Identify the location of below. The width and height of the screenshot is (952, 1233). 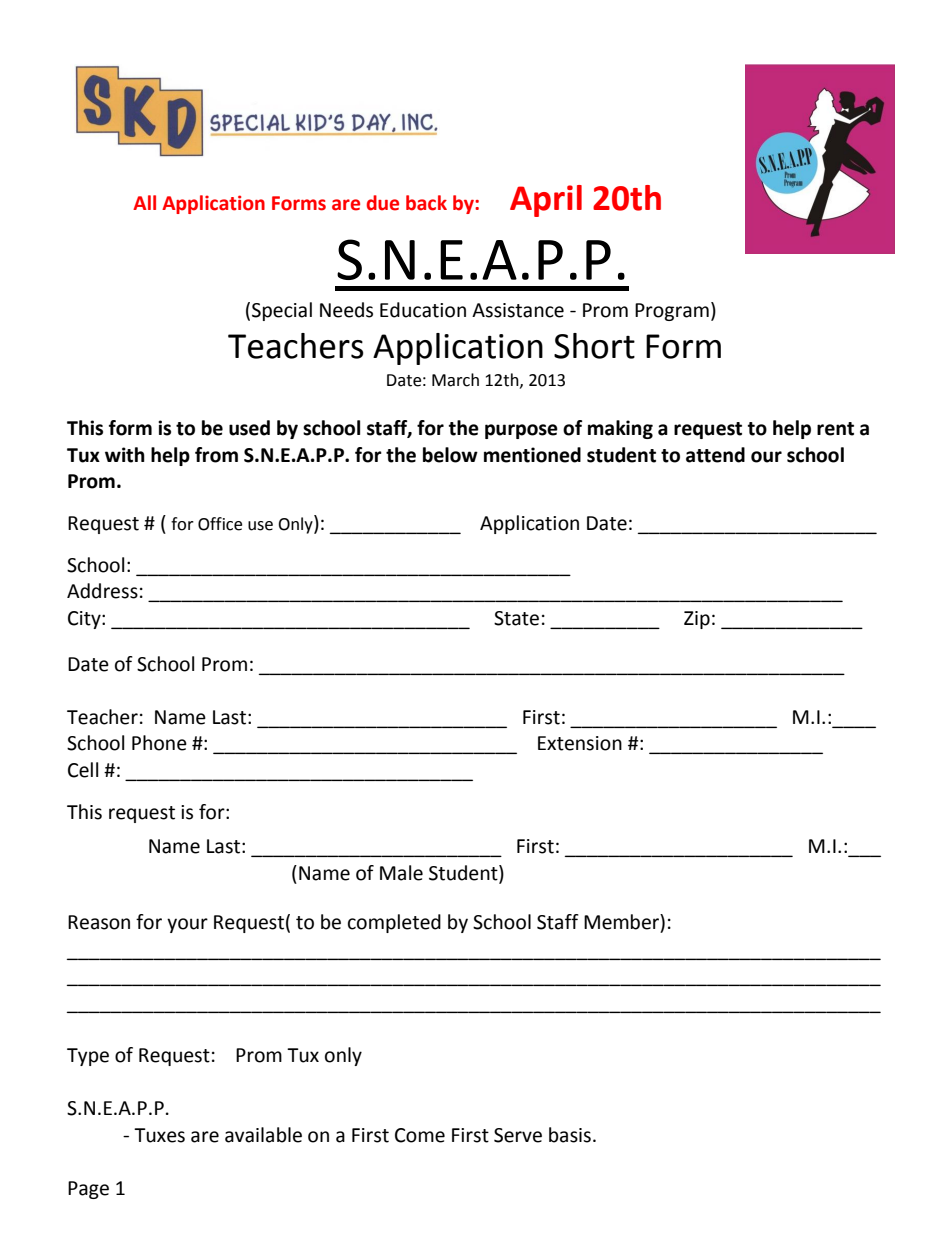
(450, 455).
